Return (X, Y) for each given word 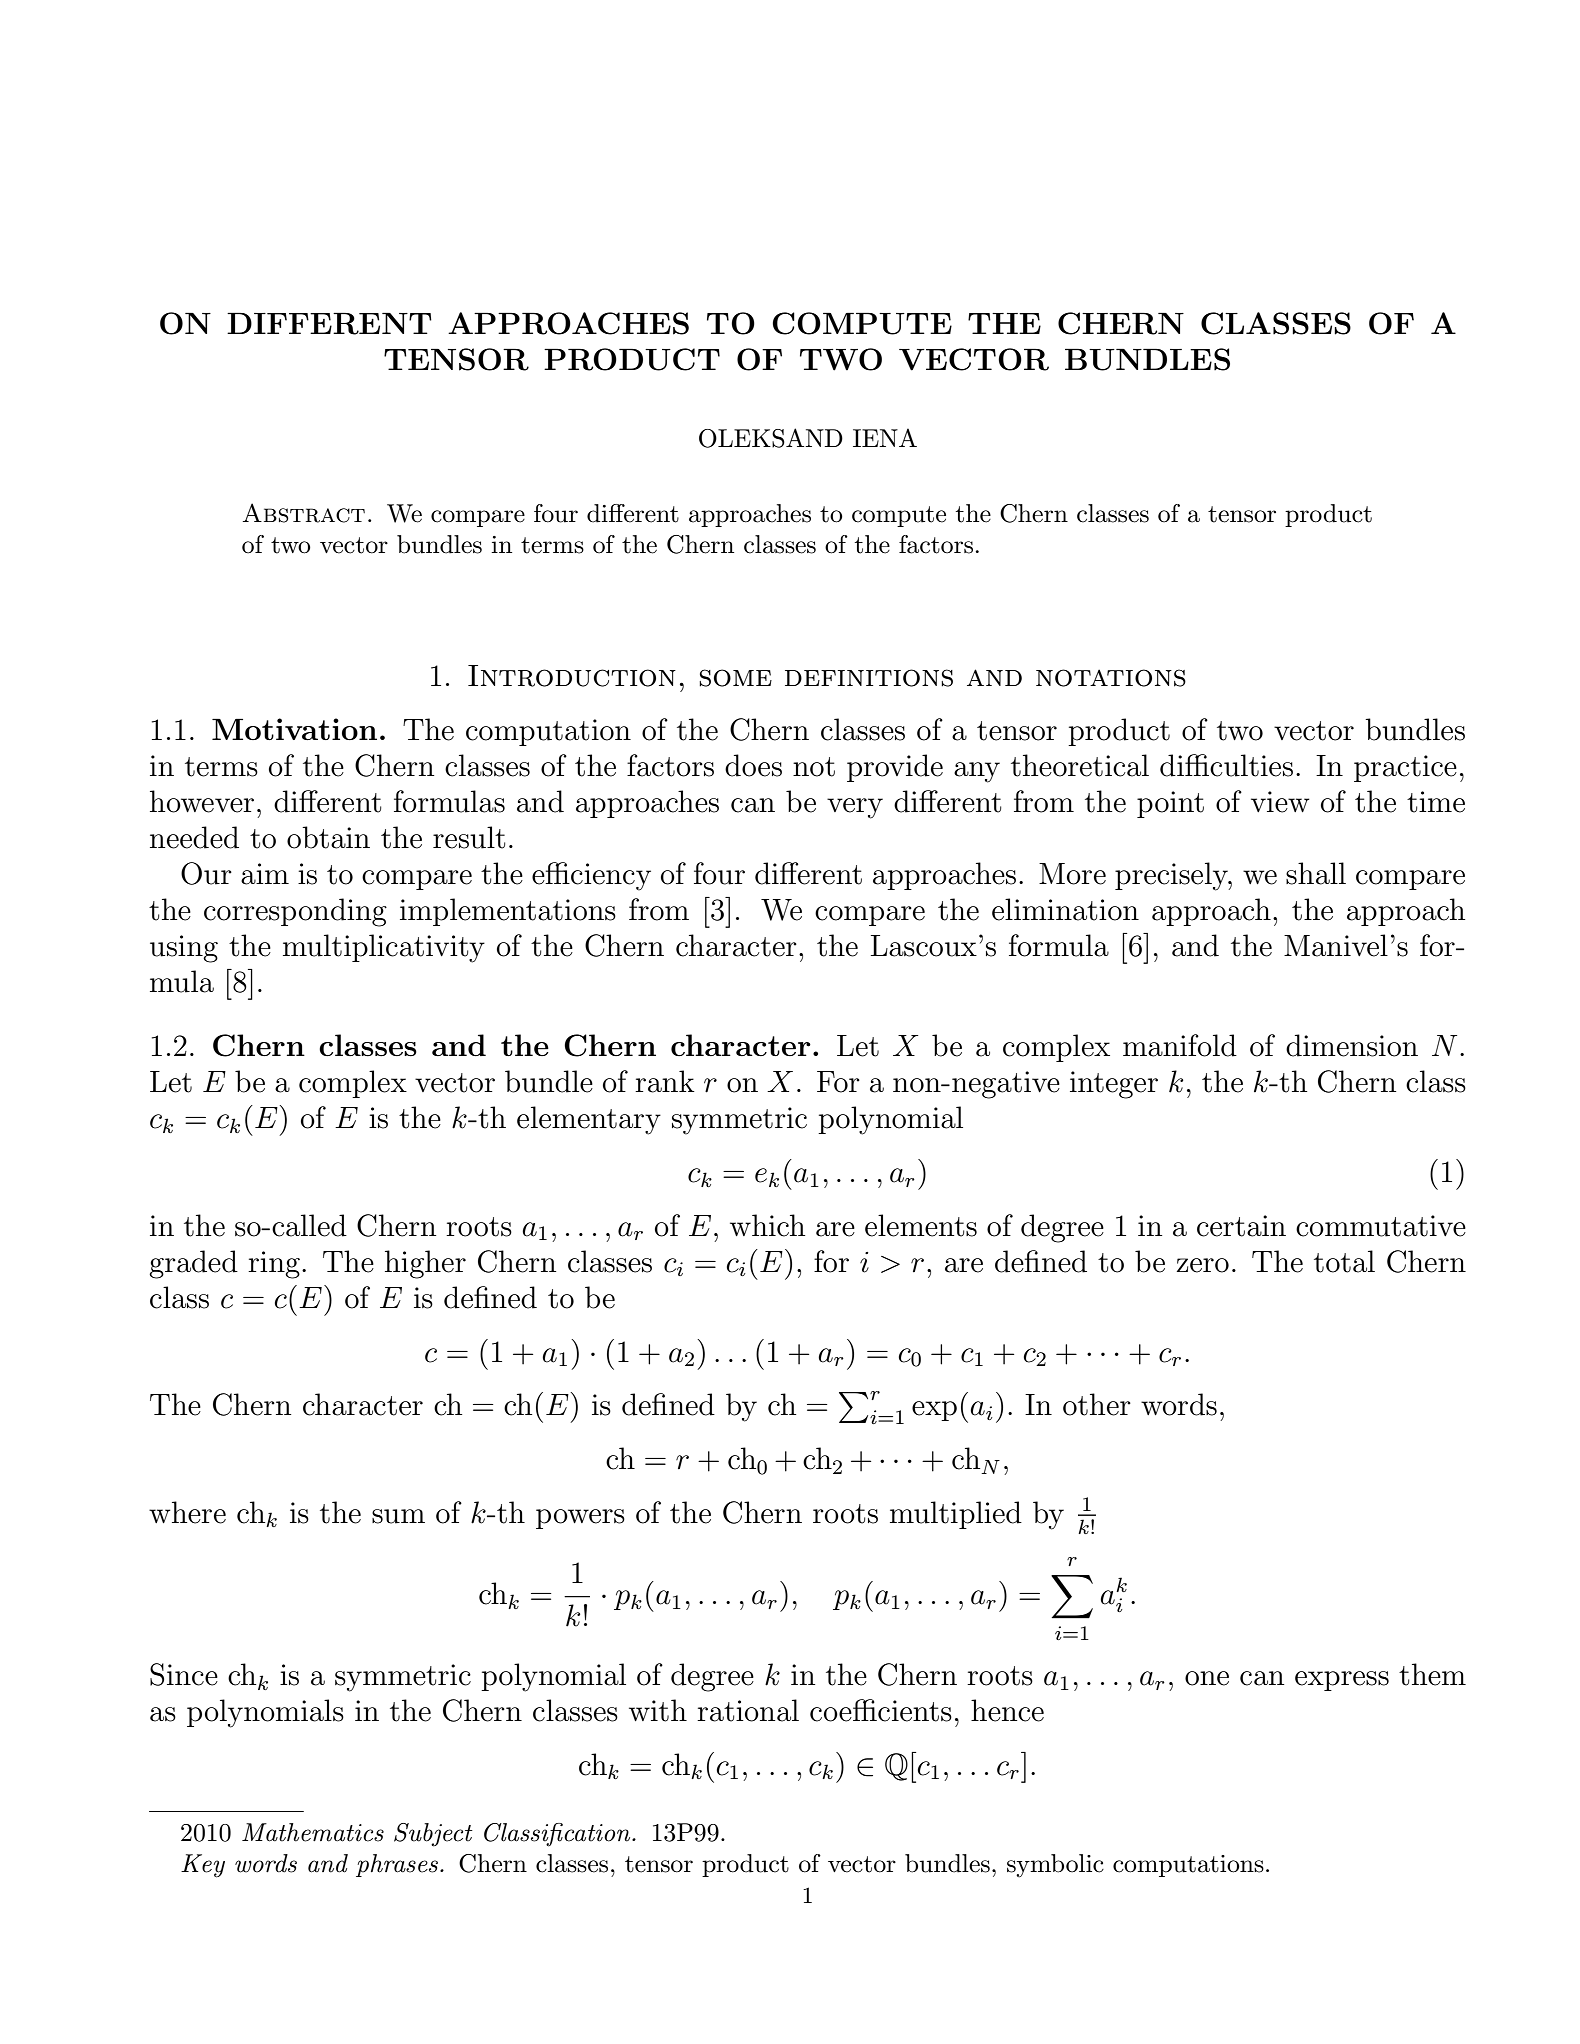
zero (1203, 1265)
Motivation (294, 729)
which (767, 1225)
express (1342, 1681)
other (1097, 1404)
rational (748, 1710)
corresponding (295, 912)
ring (274, 1265)
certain (1241, 1226)
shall (1316, 873)
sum (398, 1516)
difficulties (1226, 765)
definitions (869, 678)
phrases (397, 1865)
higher (425, 1264)
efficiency (591, 876)
